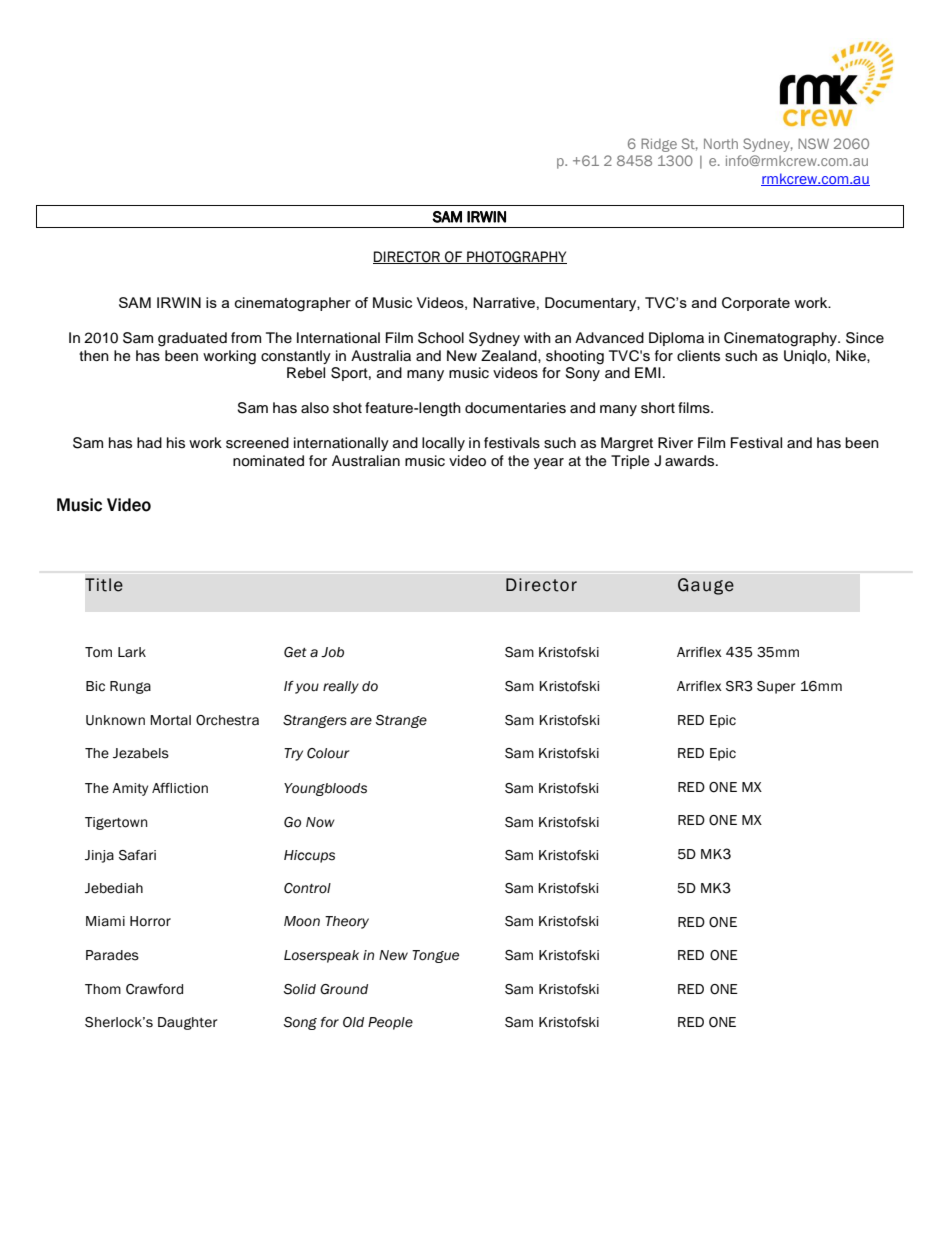 This image has height=1233, width=952. What do you see at coordinates (813, 143) in the image?
I see `NSW` at bounding box center [813, 143].
